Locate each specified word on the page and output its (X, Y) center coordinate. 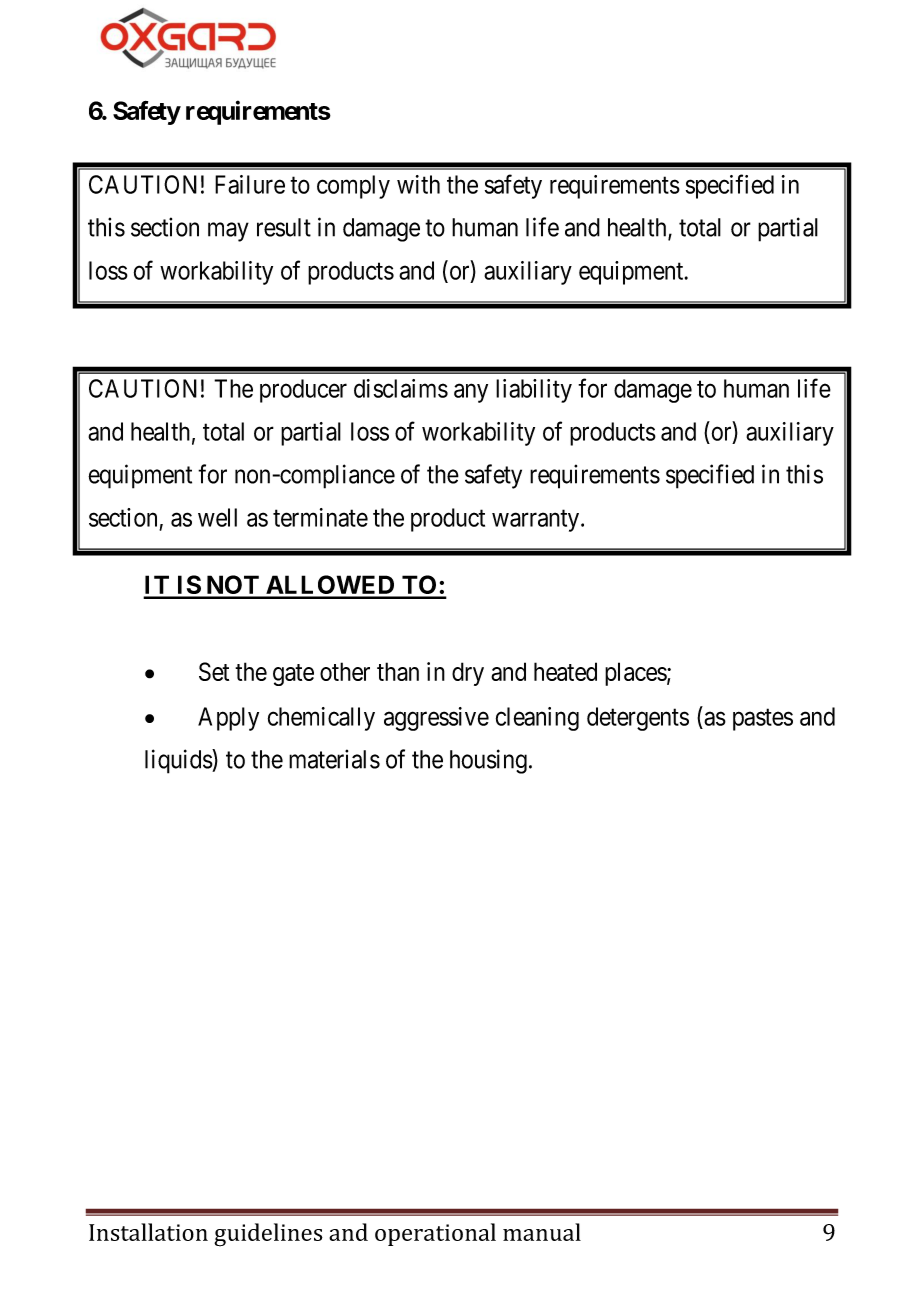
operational (435, 1234)
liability (534, 391)
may (228, 232)
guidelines (268, 1235)
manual (542, 1232)
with (418, 184)
